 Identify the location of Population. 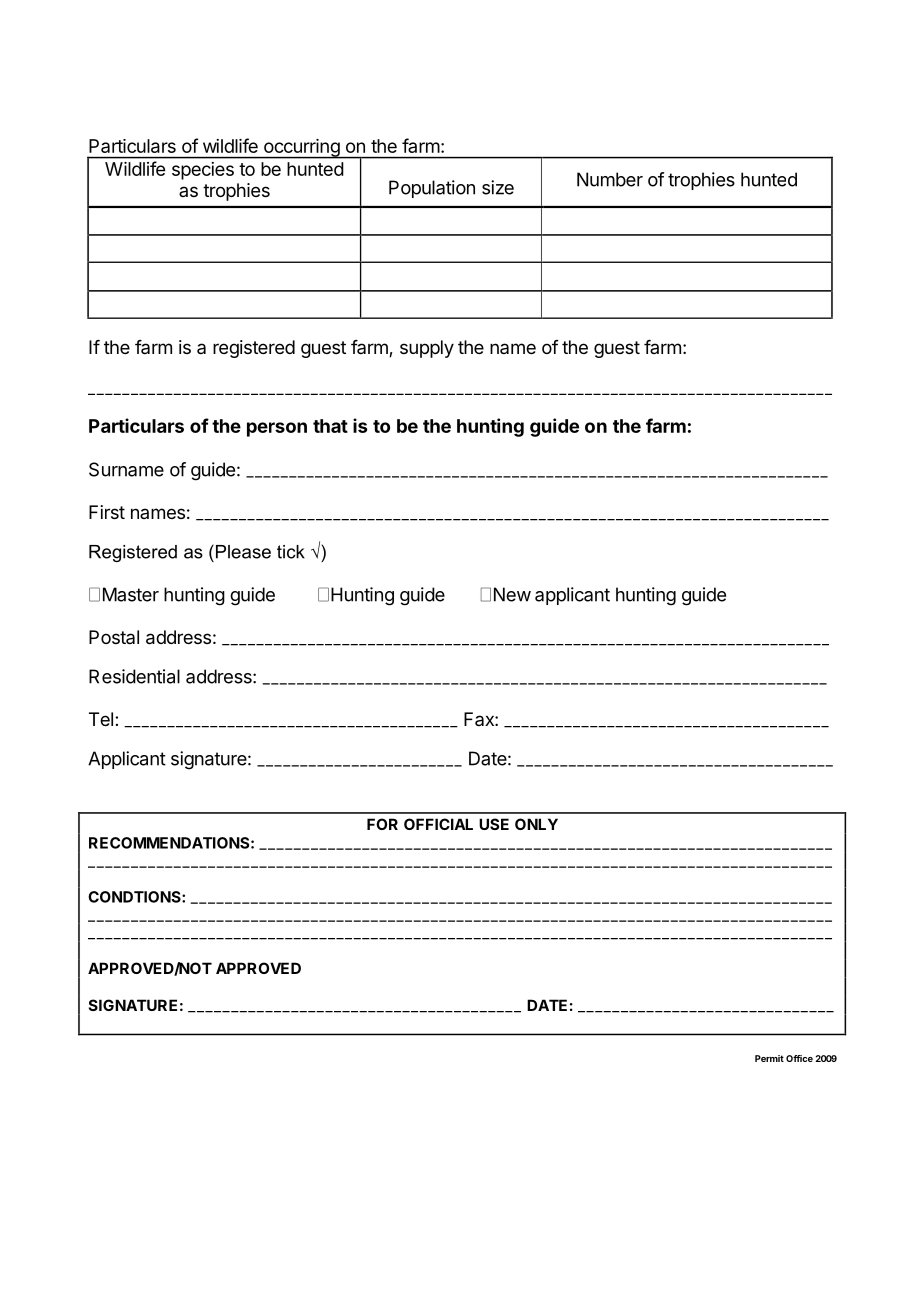
(432, 189).
